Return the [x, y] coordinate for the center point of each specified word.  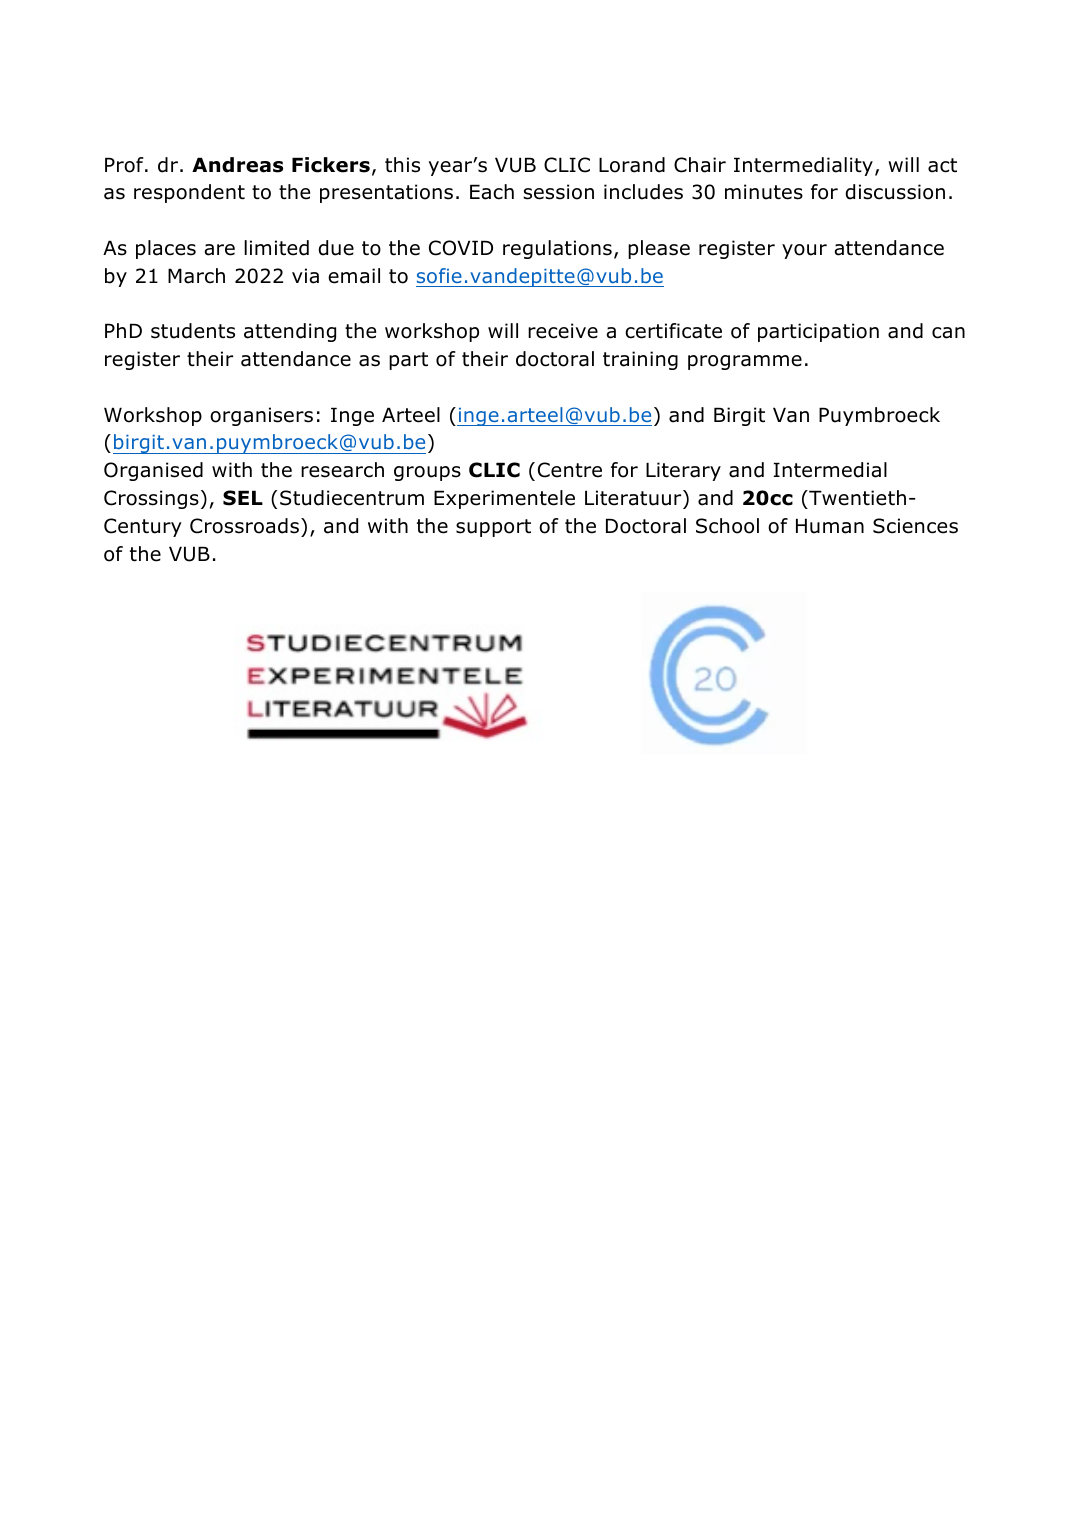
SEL [243, 498]
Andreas [237, 165]
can [948, 333]
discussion [895, 192]
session [558, 192]
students [193, 331]
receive [563, 331]
